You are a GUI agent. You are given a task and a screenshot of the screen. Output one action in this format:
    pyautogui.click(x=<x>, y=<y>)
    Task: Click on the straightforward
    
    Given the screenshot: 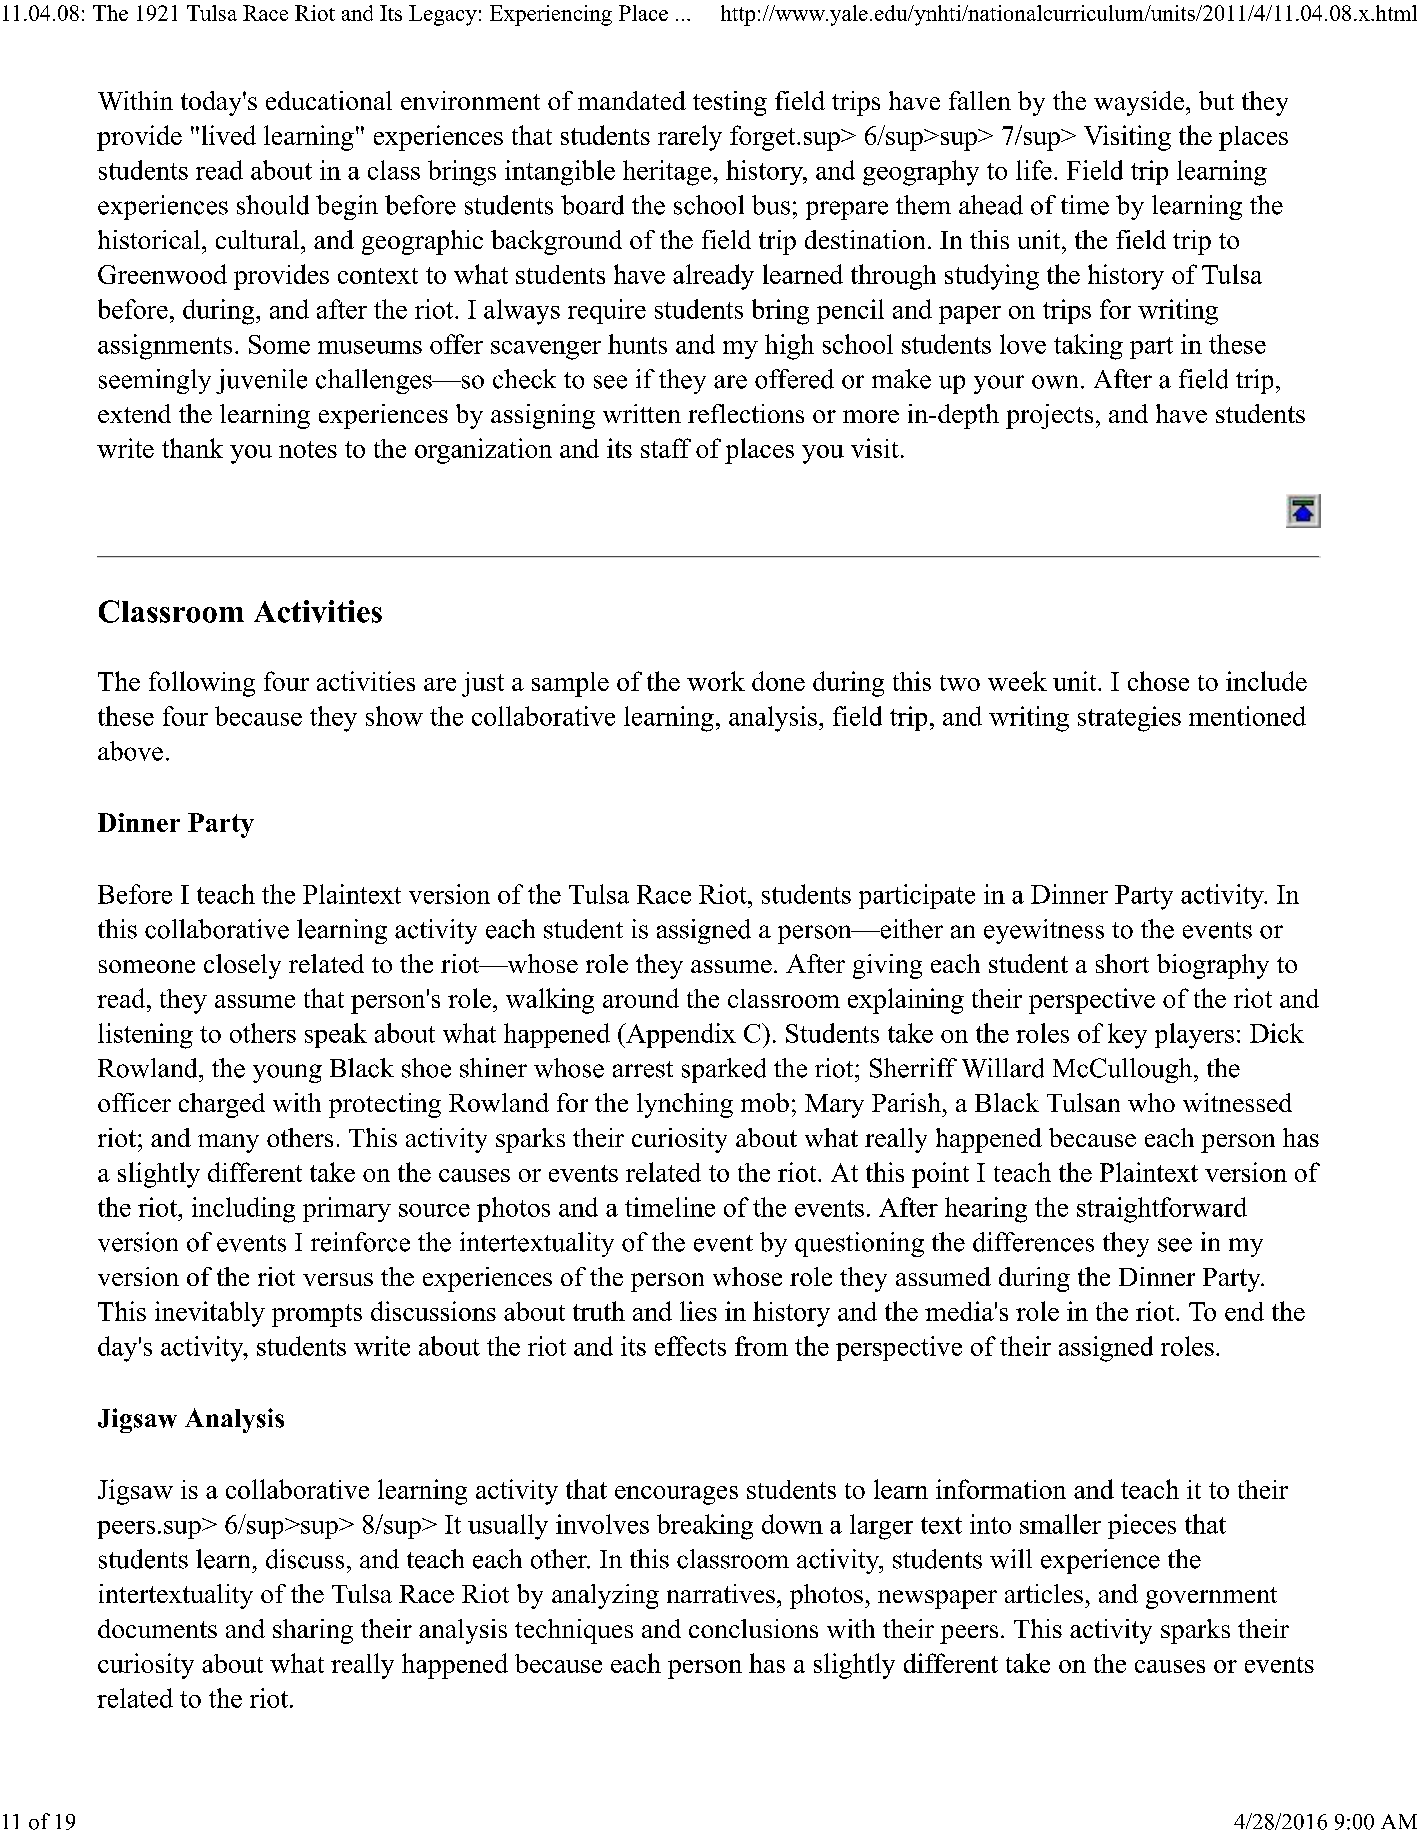 What is the action you would take?
    pyautogui.click(x=1162, y=1210)
